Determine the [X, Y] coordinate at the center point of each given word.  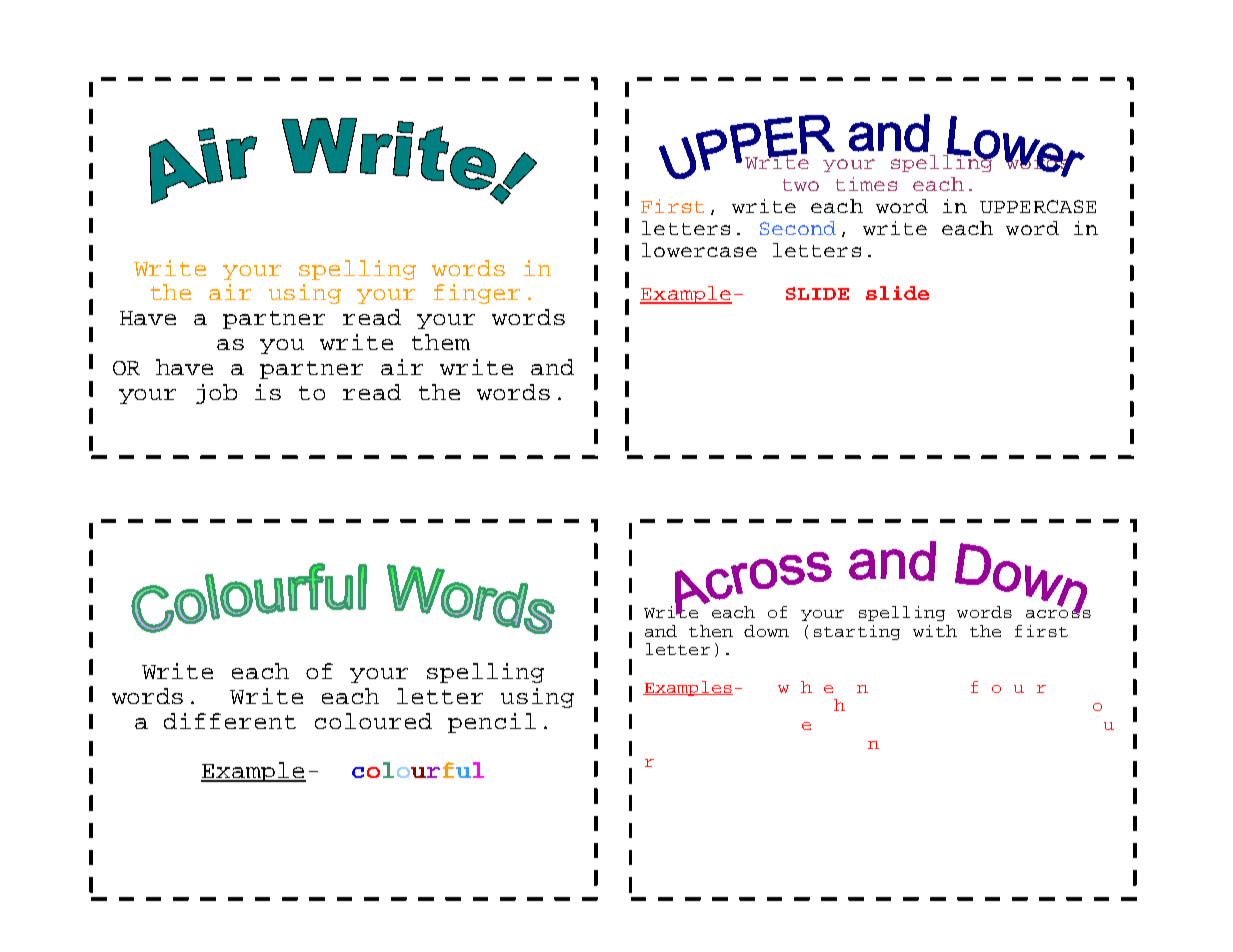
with [935, 631]
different [230, 721]
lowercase [699, 250]
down [766, 631]
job [216, 394]
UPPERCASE [1038, 206]
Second [798, 228]
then [711, 631]
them [441, 342]
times [866, 184]
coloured [373, 721]
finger [477, 294]
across [1058, 612]
